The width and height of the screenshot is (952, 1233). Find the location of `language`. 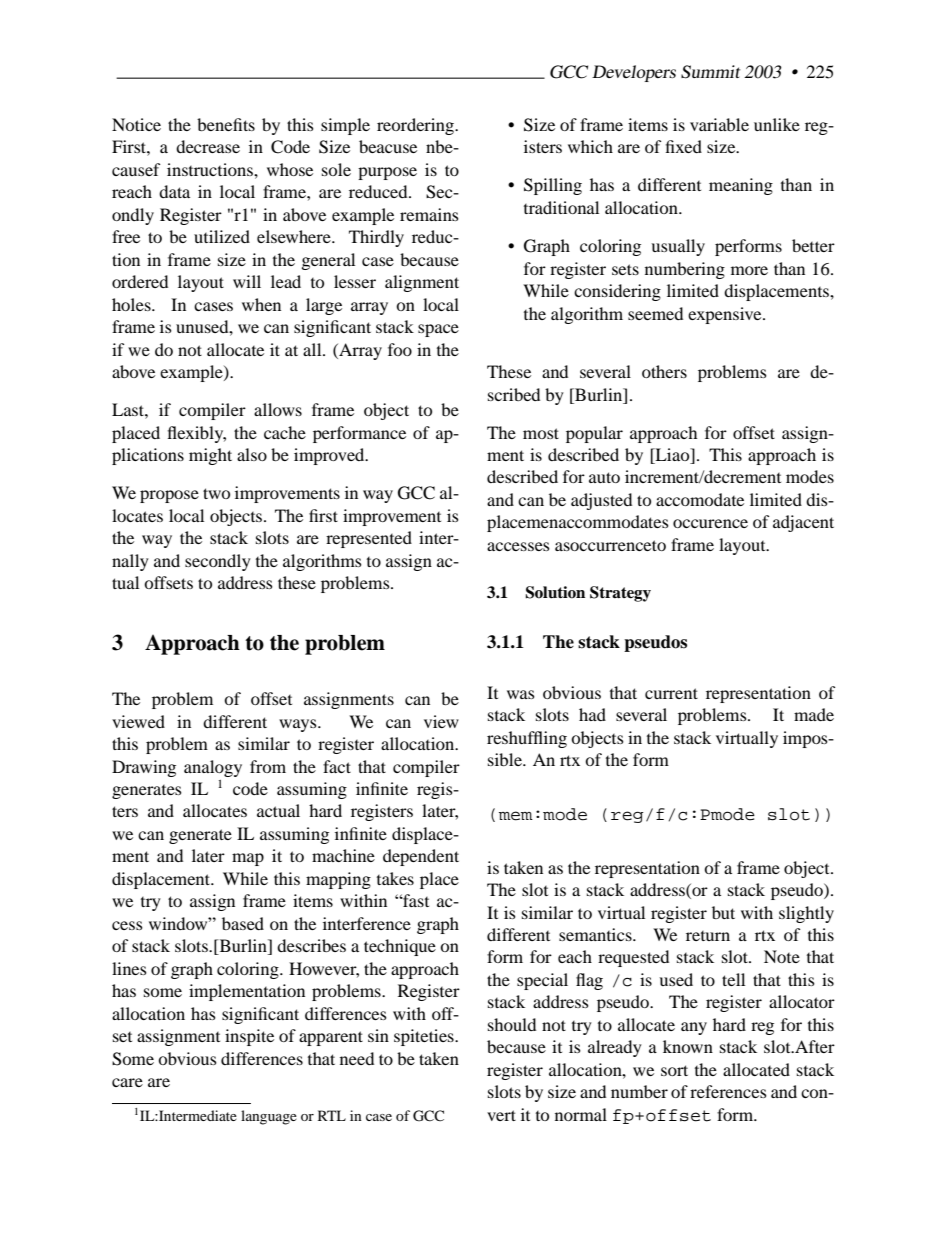

language is located at coordinates (269, 1117).
